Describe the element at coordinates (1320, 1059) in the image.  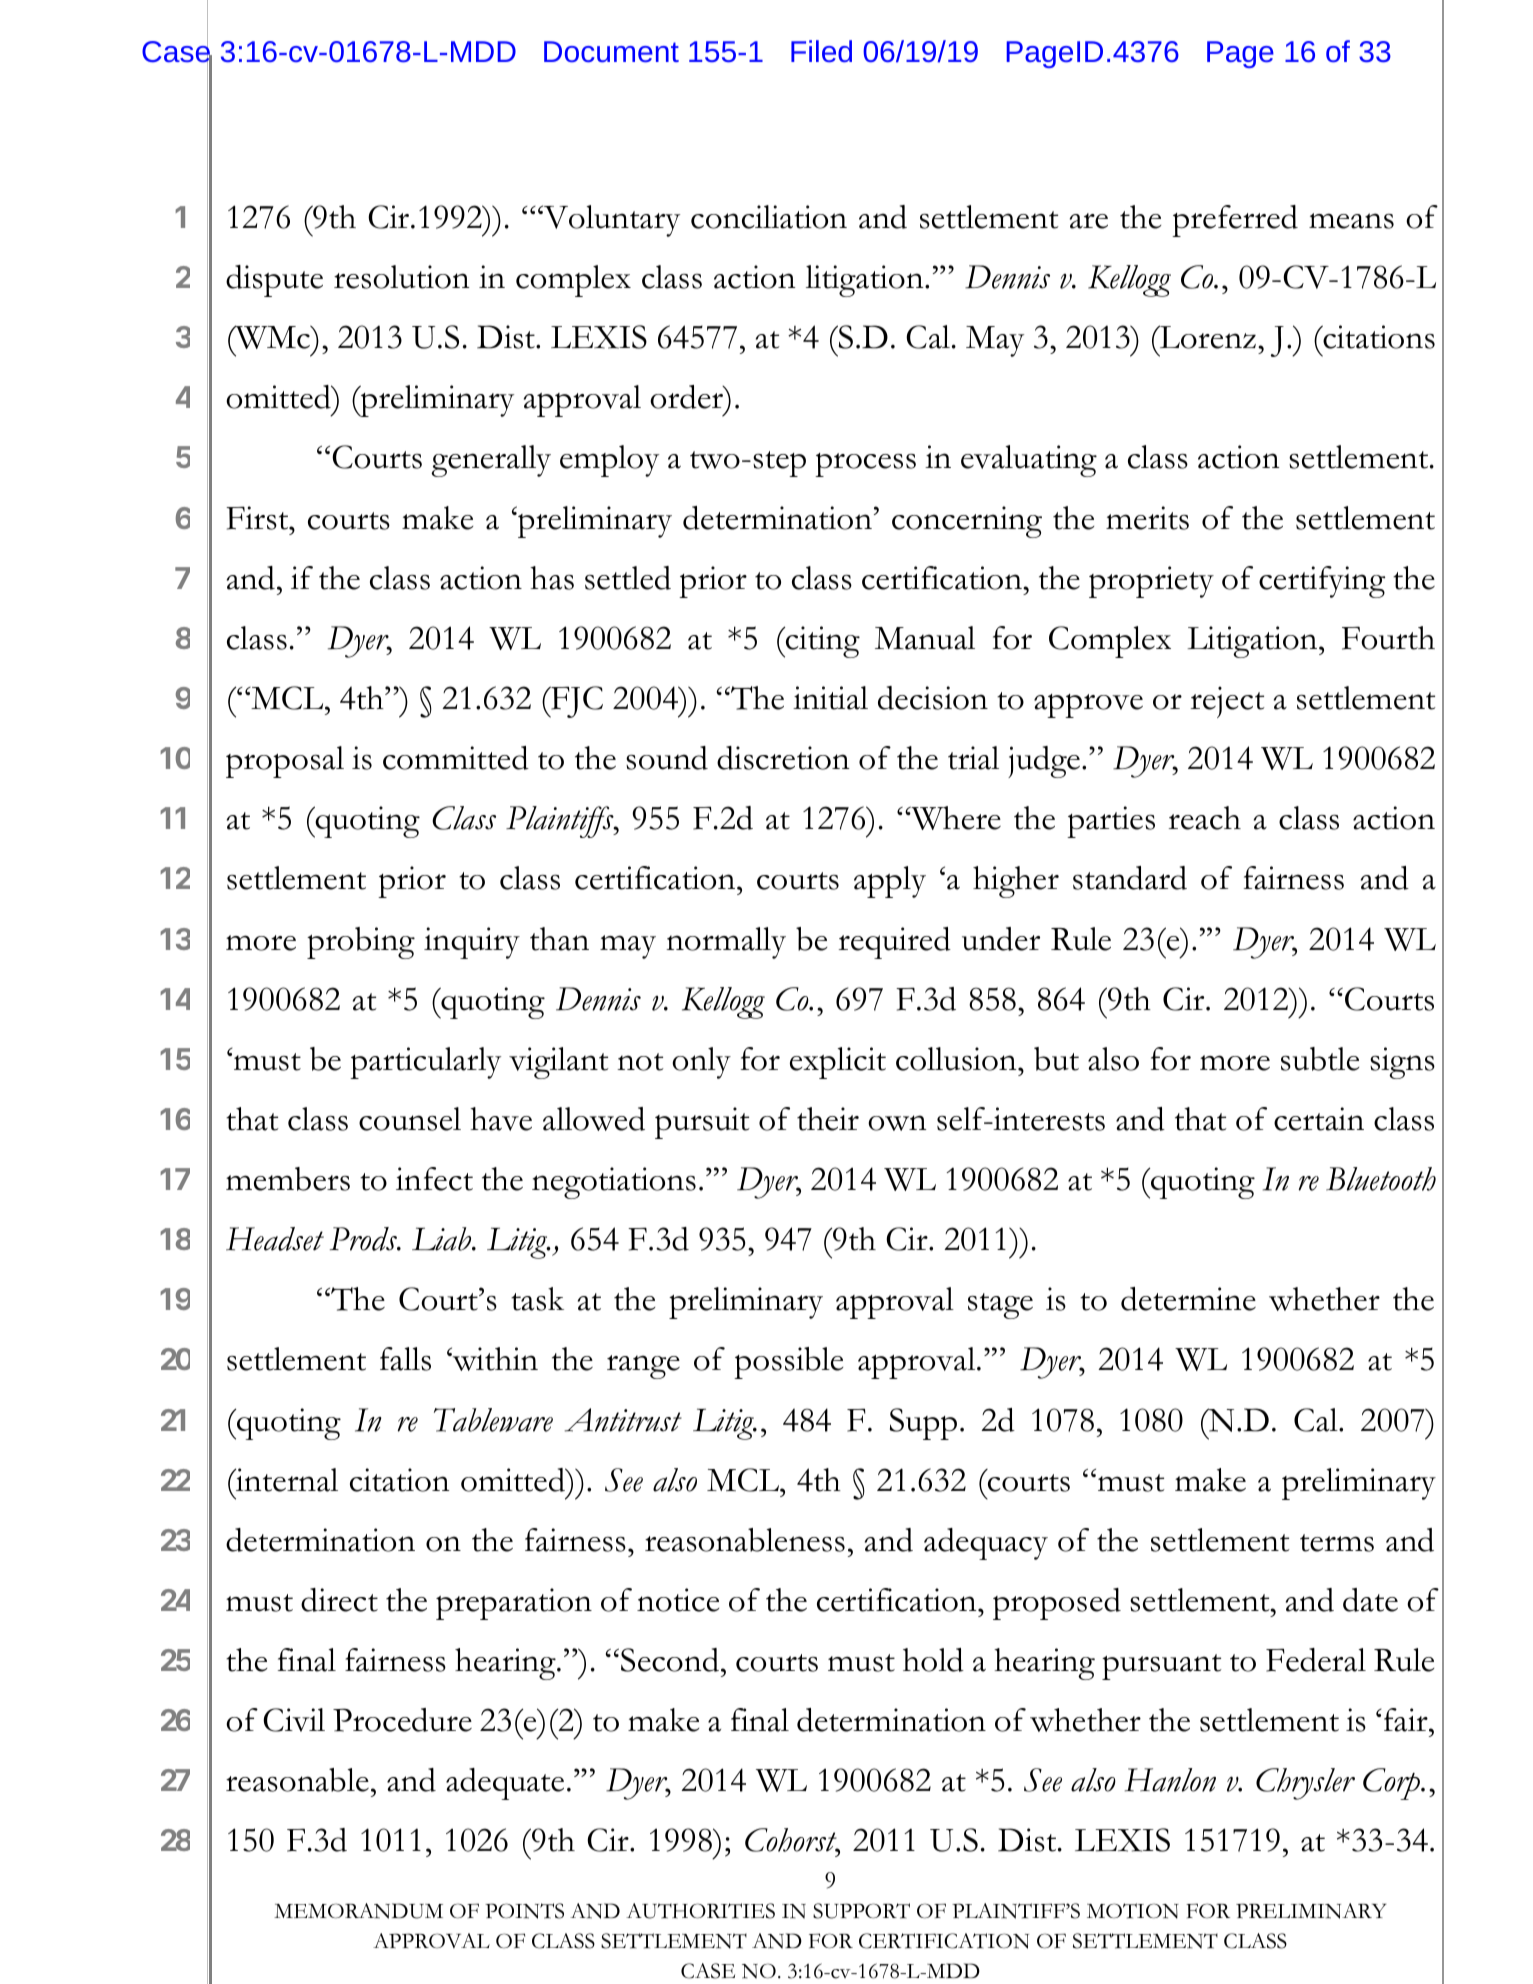
I see `subtle` at that location.
